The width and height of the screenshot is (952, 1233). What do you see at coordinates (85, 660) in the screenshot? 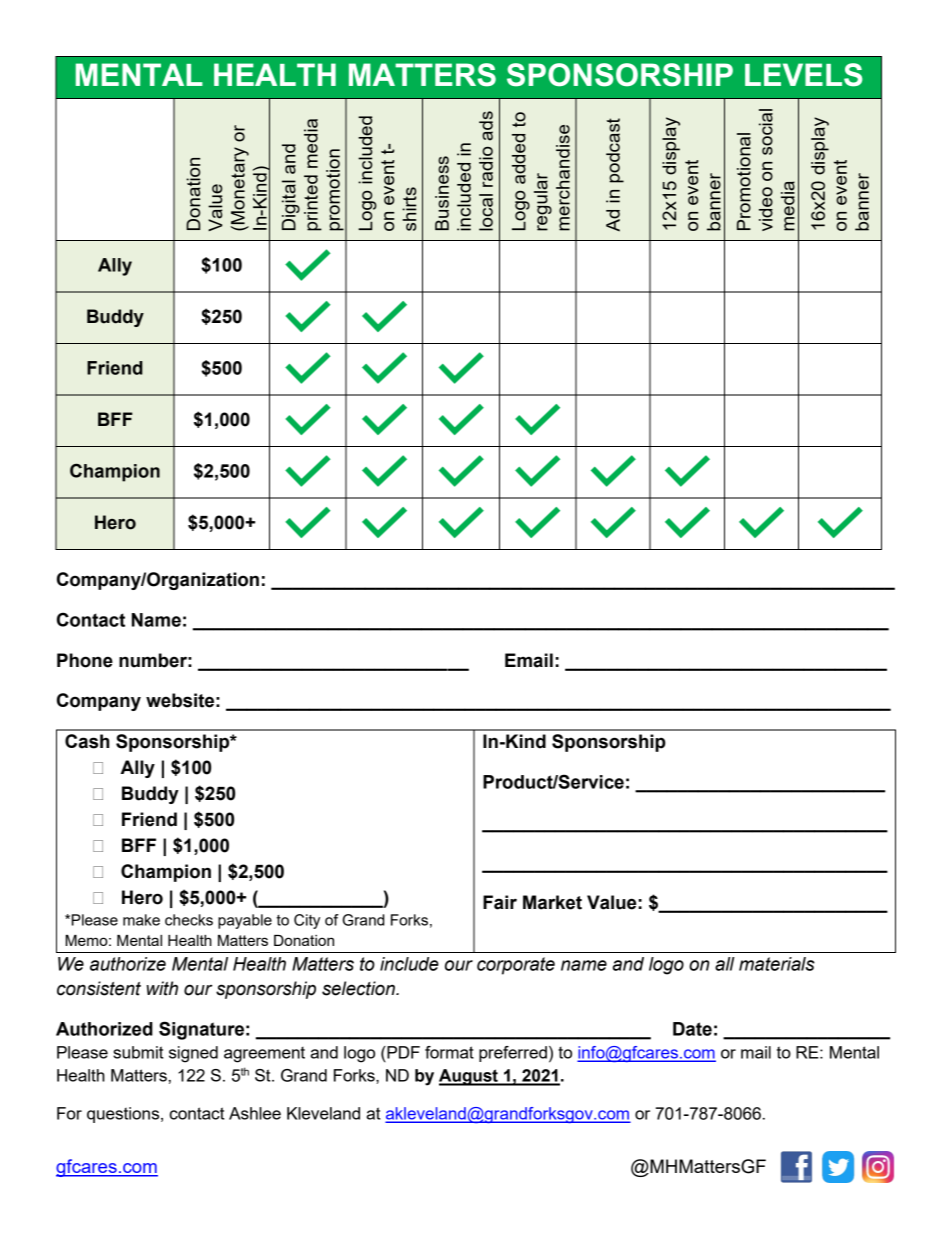
I see `Phone` at bounding box center [85, 660].
